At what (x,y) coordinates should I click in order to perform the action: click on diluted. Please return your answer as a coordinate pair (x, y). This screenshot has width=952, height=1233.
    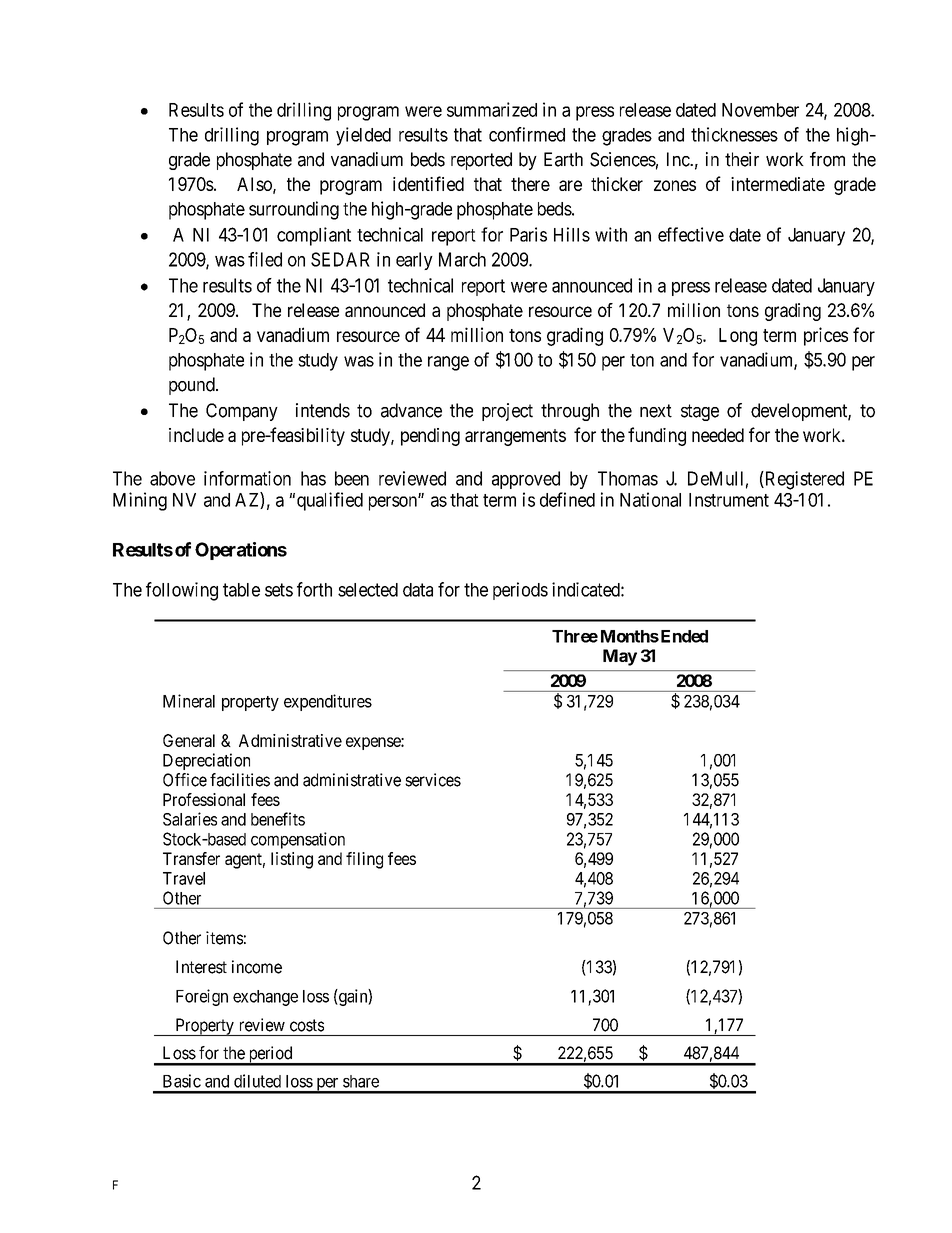
    Looking at the image, I should click on (257, 1081).
